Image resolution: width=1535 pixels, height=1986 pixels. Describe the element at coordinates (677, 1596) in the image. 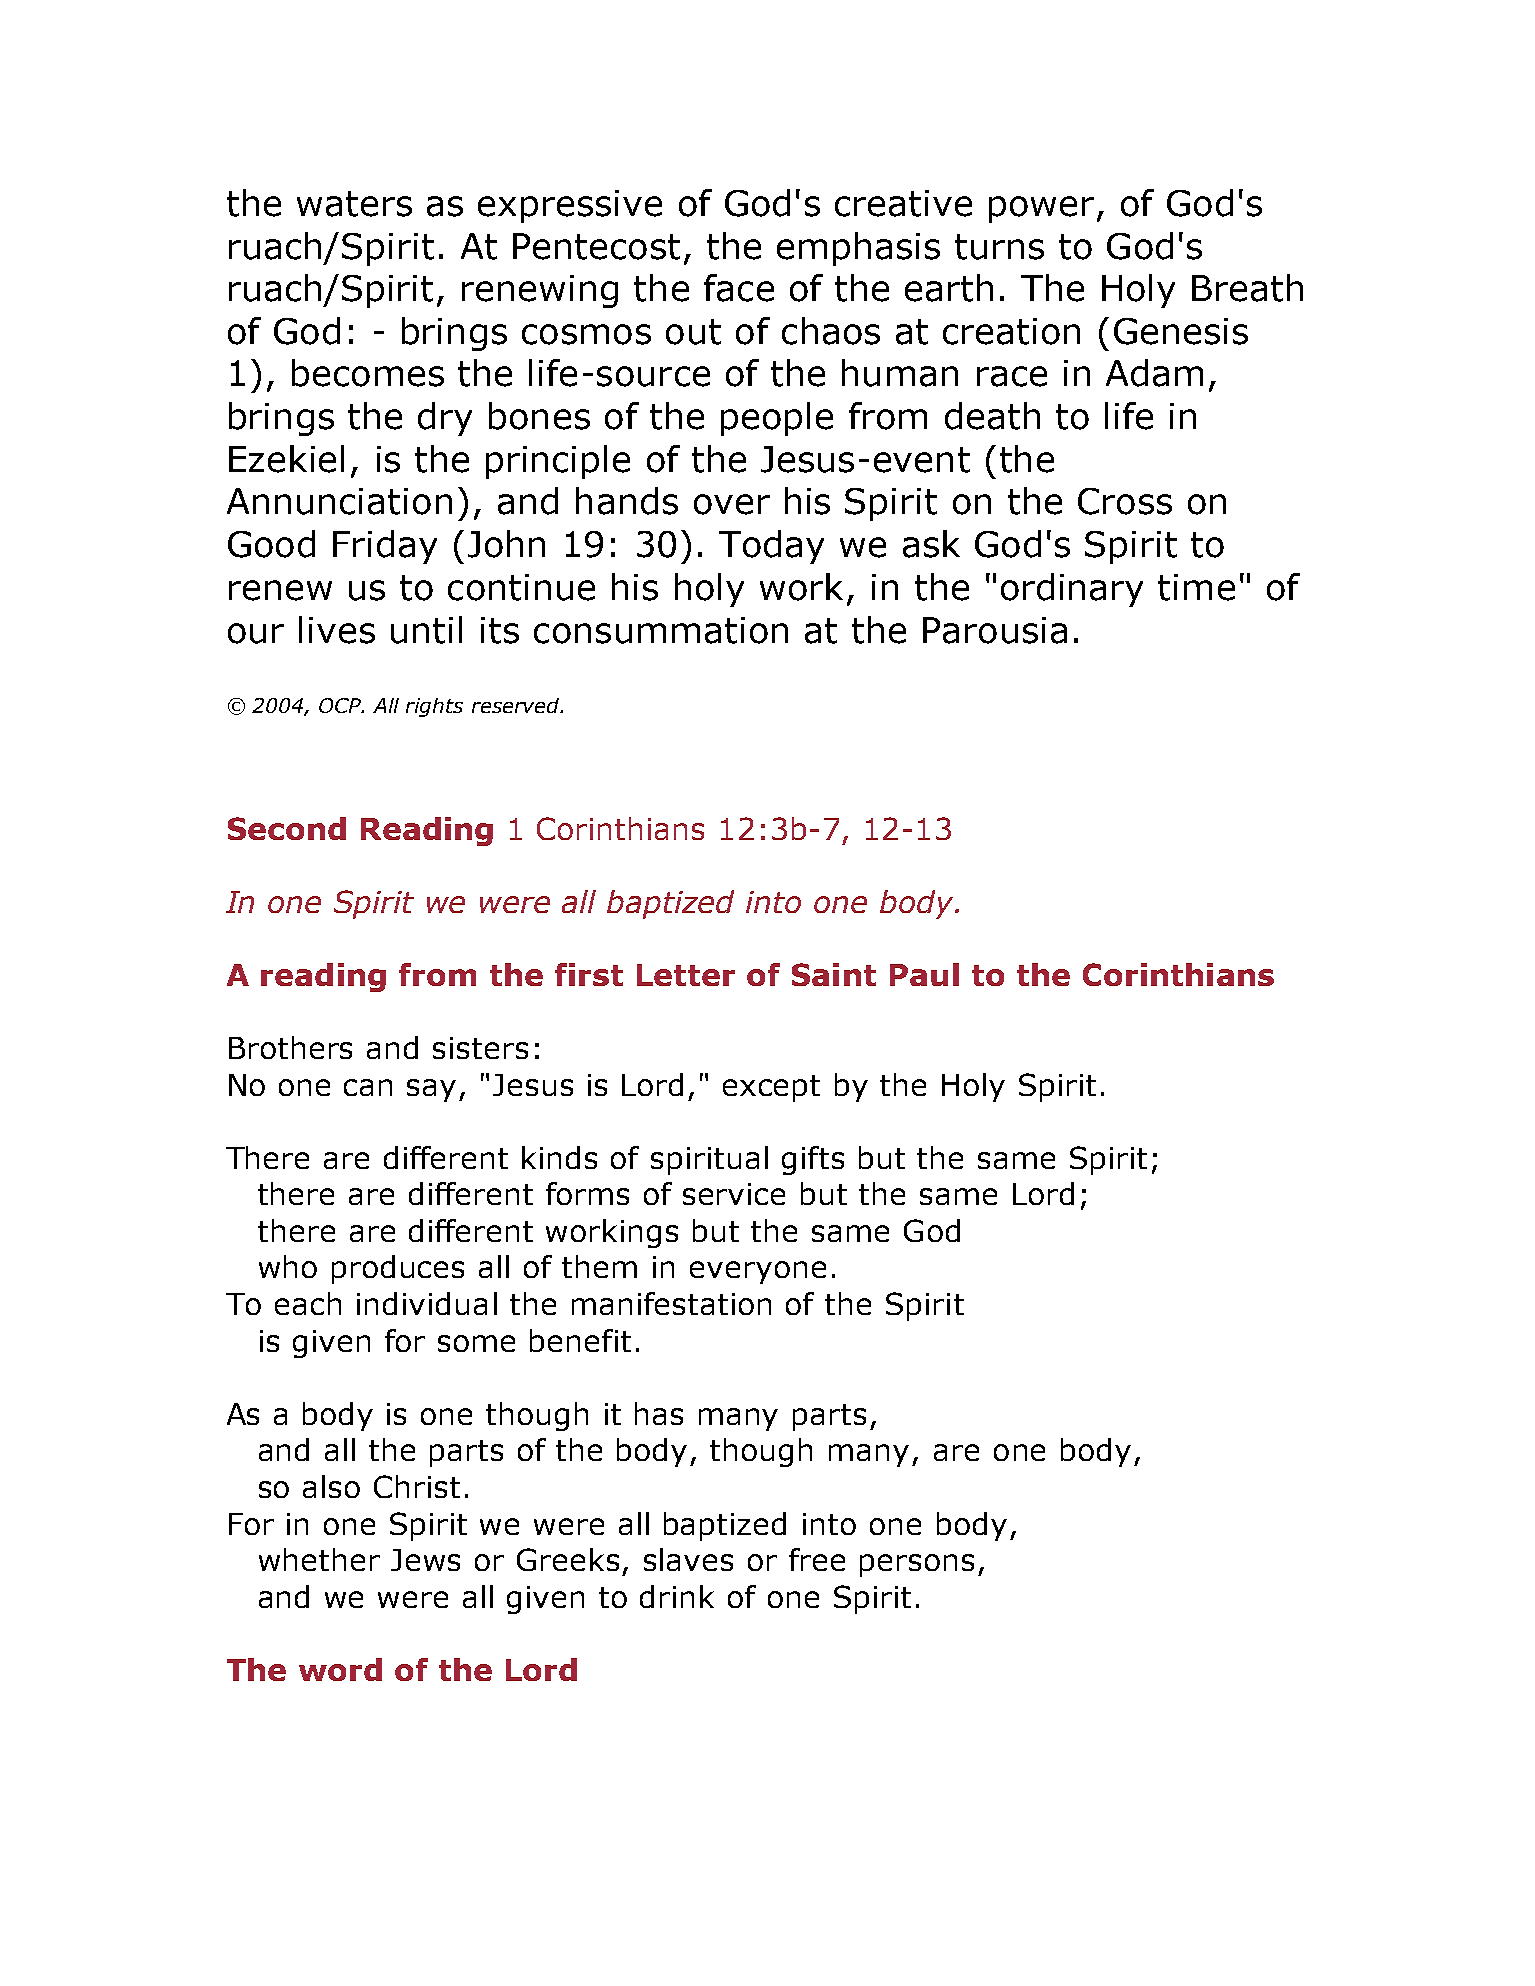

I see `drink` at that location.
